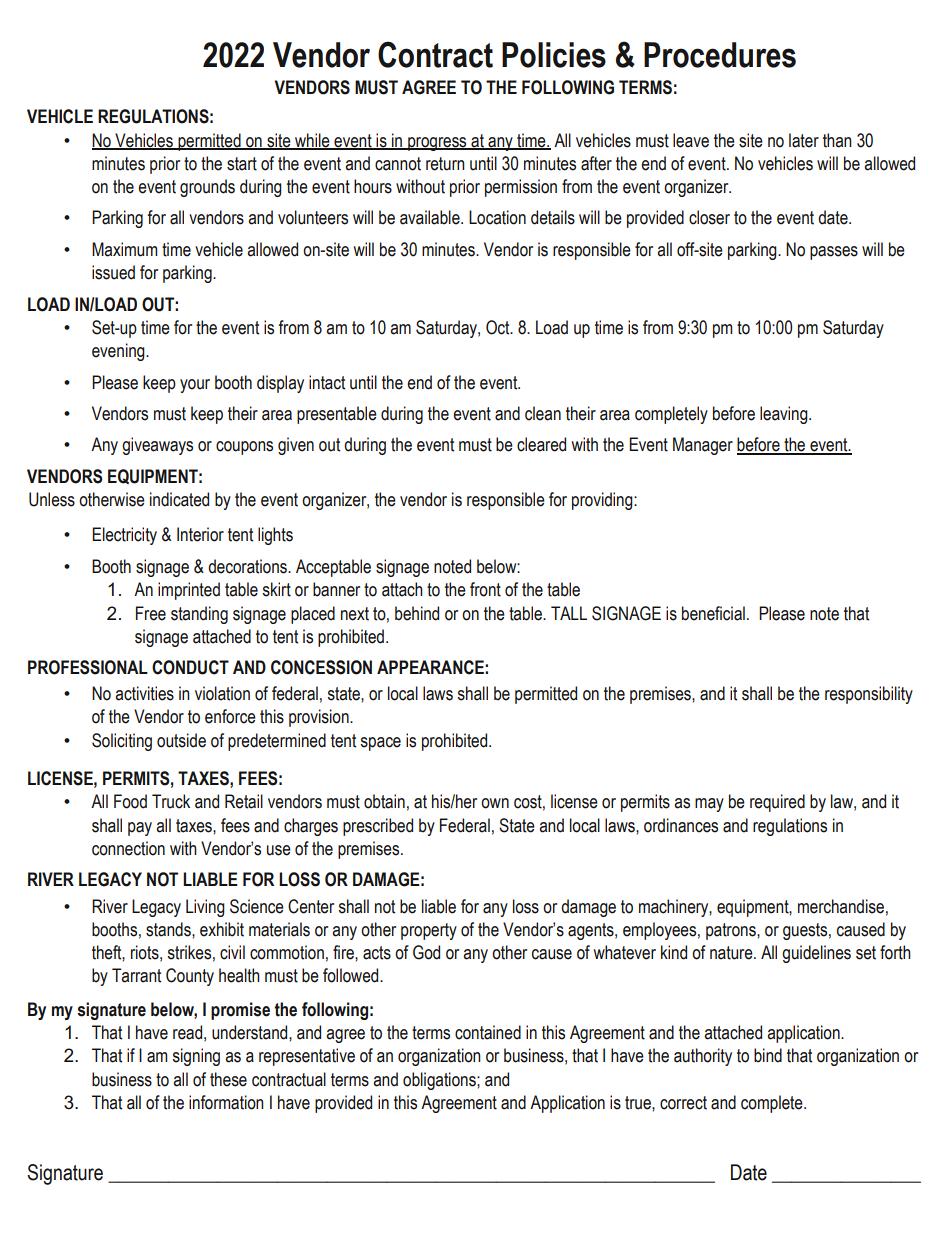  What do you see at coordinates (495, 803) in the screenshot?
I see `own` at bounding box center [495, 803].
